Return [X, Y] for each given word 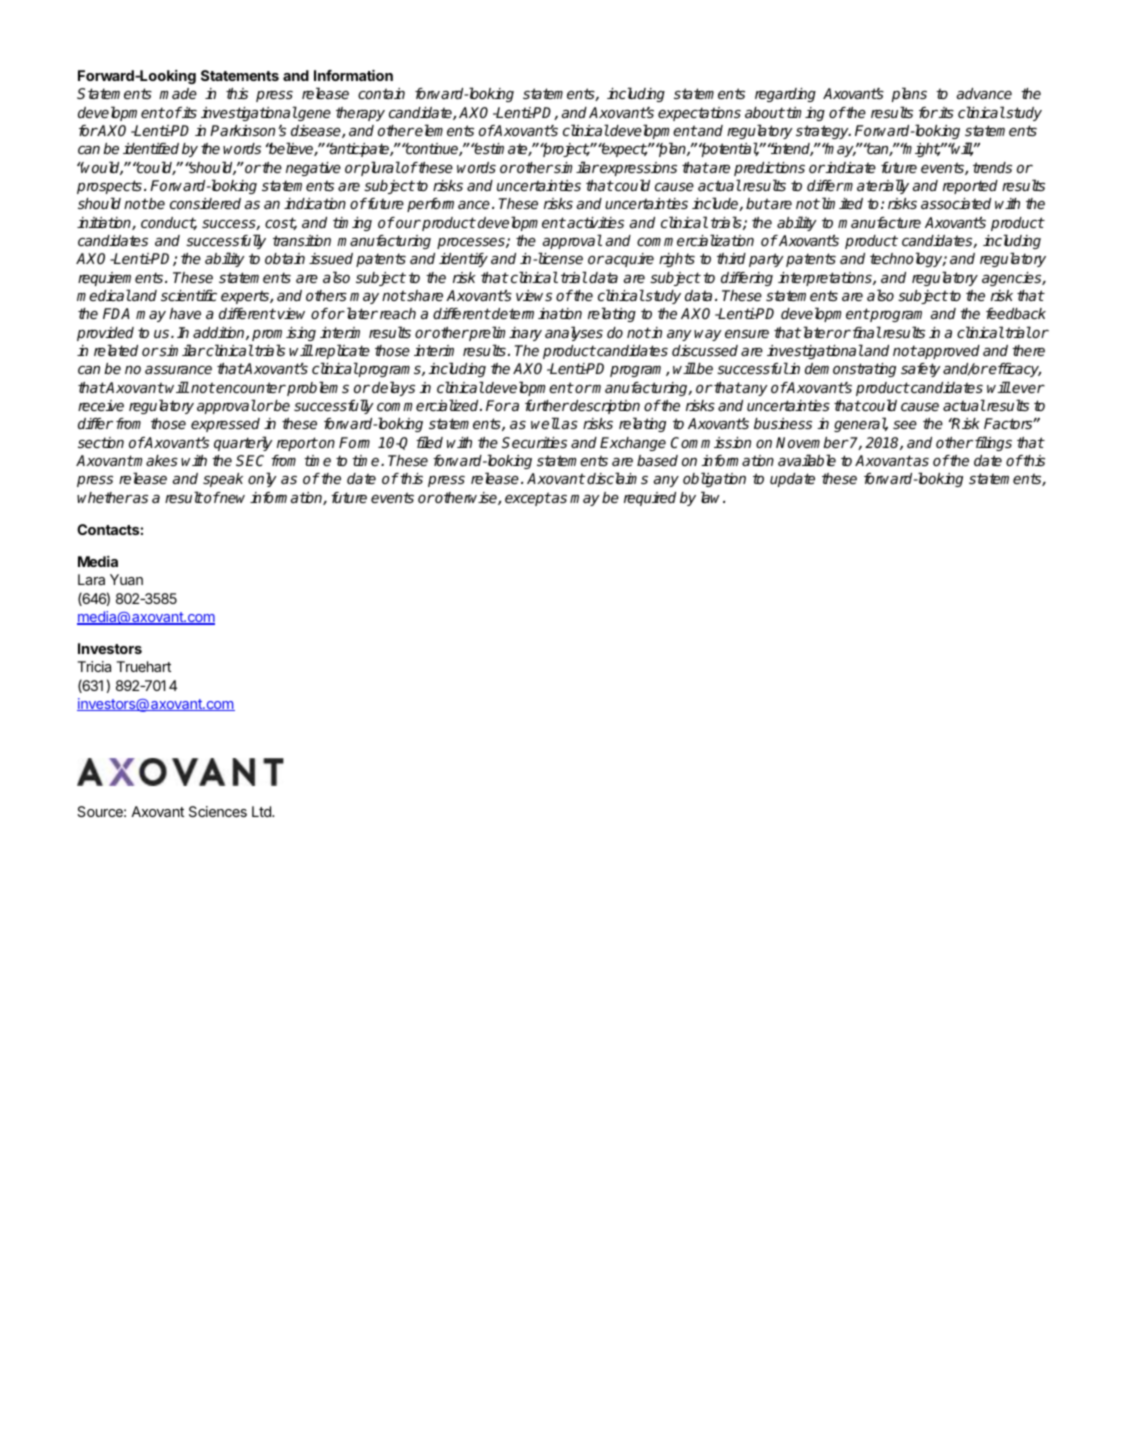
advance [984, 93]
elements [444, 130]
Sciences [218, 811]
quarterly [243, 443]
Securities [534, 442]
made [178, 93]
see [905, 424]
